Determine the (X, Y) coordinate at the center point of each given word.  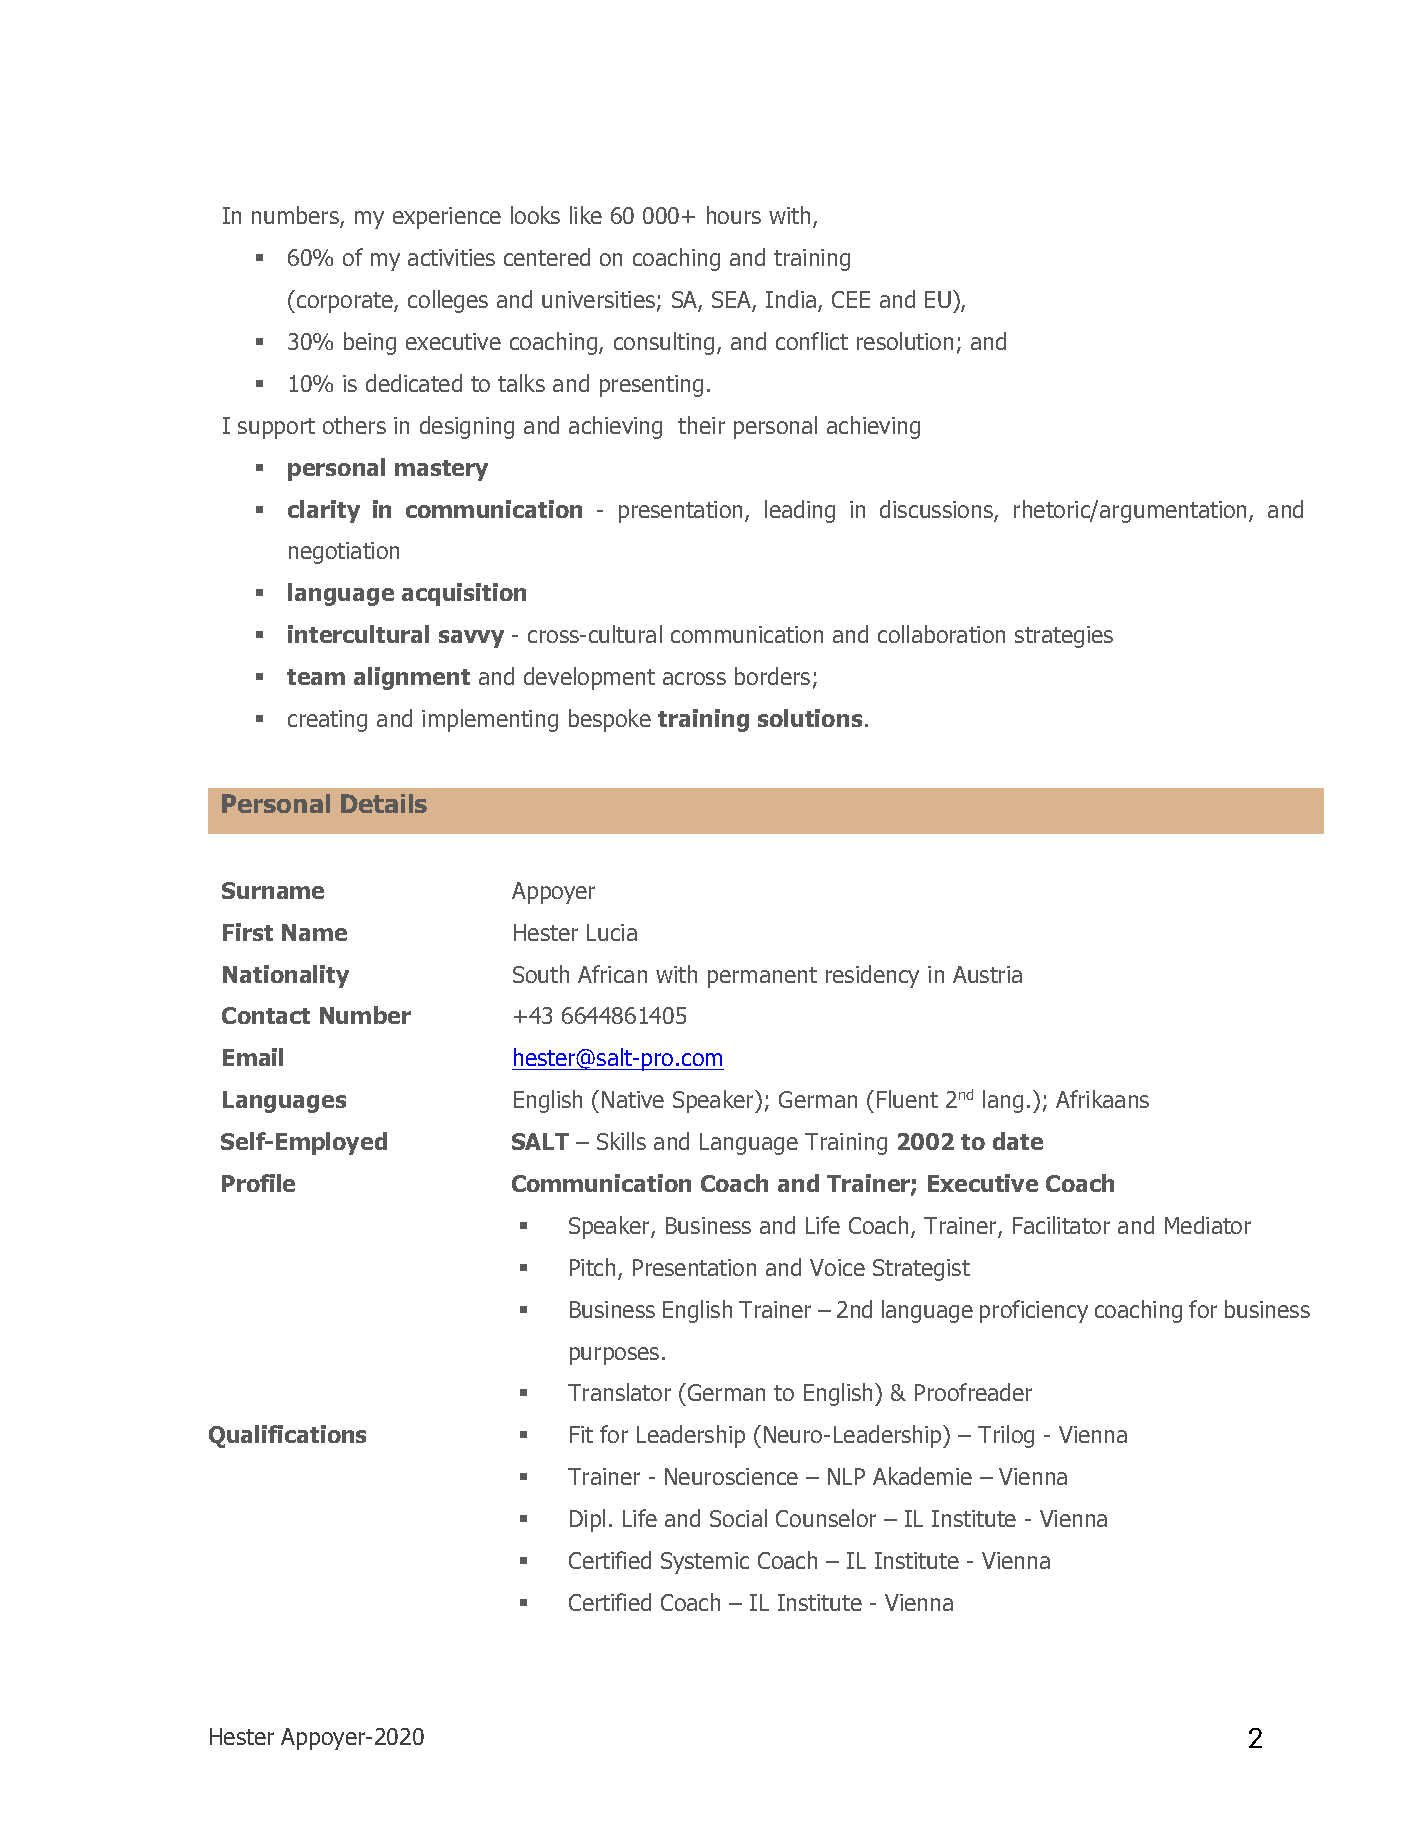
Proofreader (973, 1392)
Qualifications (287, 1436)
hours (734, 215)
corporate (346, 302)
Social (738, 1518)
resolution (905, 341)
